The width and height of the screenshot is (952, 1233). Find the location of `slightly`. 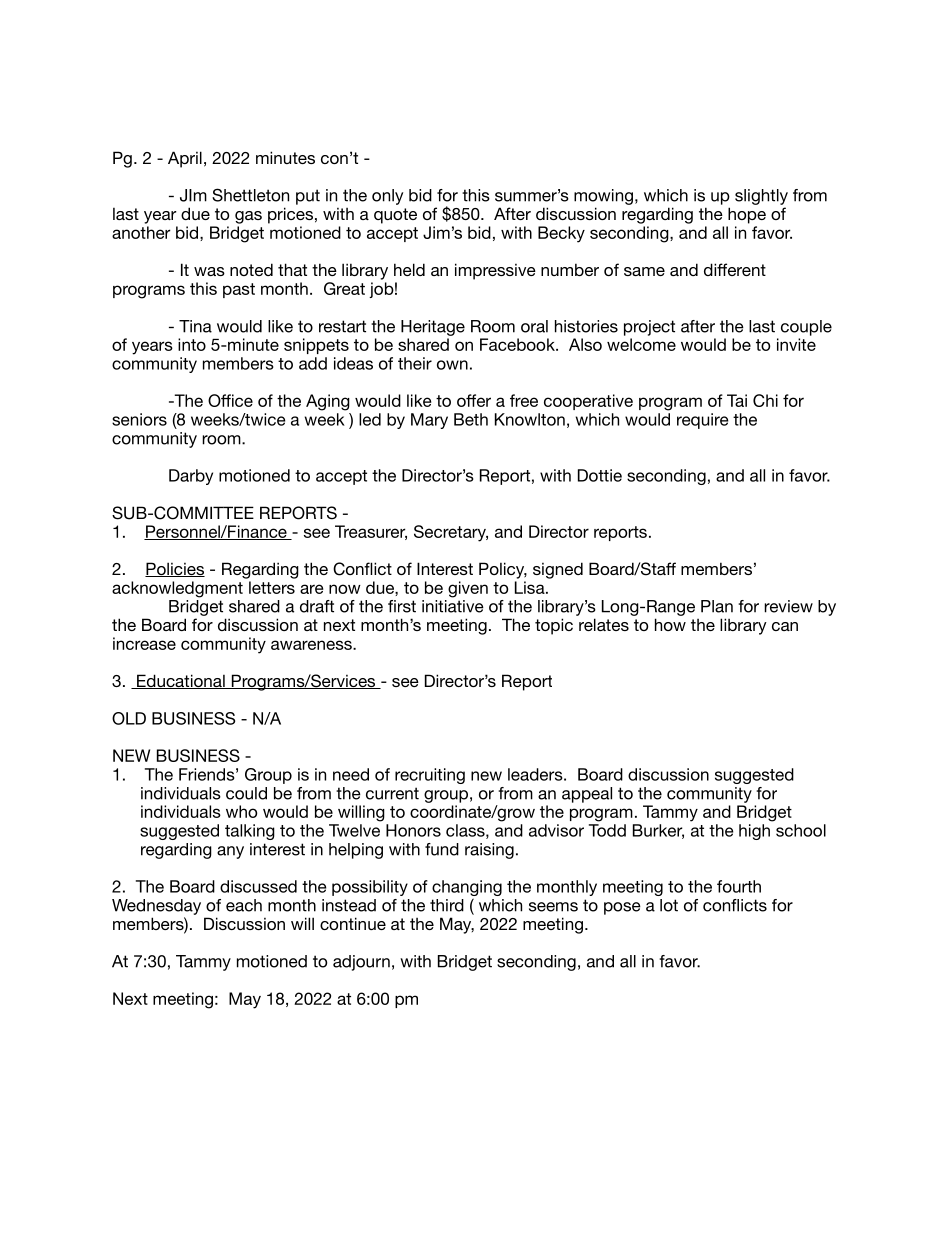

slightly is located at coordinates (761, 197).
